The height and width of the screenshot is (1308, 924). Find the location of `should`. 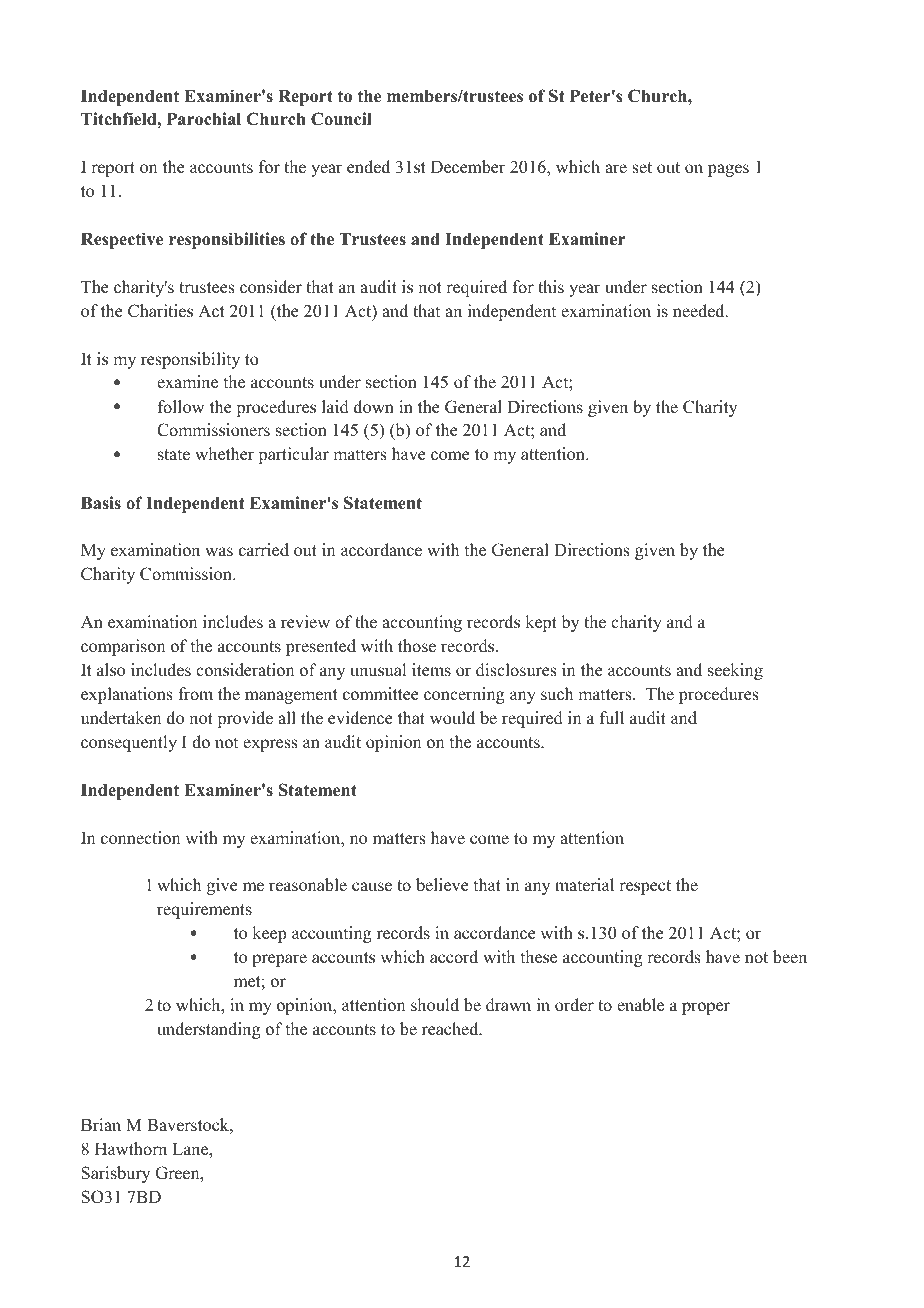

should is located at coordinates (435, 1005).
